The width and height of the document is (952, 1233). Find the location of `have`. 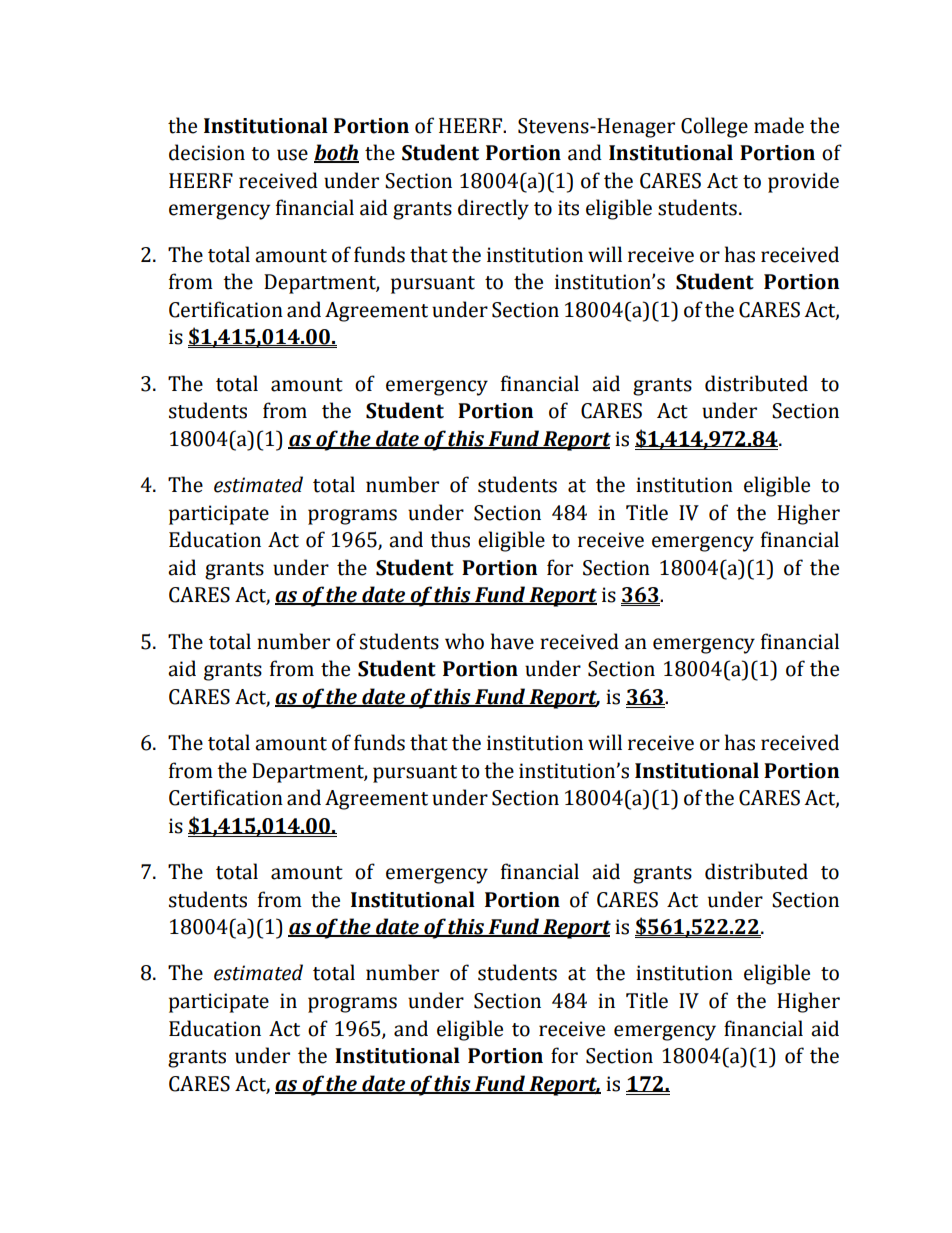

have is located at coordinates (512, 641).
